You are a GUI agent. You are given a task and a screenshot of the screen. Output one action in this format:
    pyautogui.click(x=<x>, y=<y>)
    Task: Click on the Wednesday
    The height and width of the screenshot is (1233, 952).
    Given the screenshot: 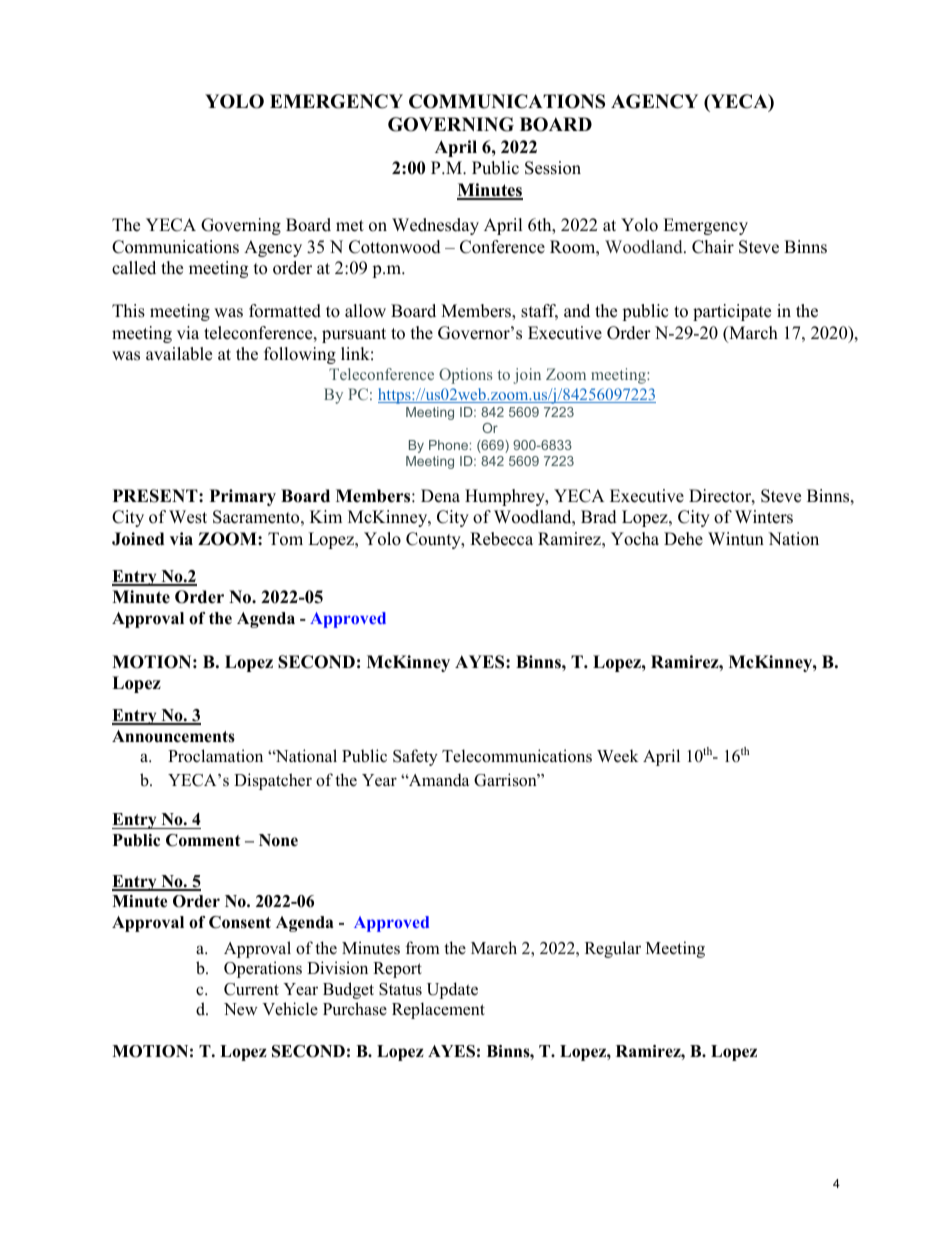 What is the action you would take?
    pyautogui.click(x=435, y=226)
